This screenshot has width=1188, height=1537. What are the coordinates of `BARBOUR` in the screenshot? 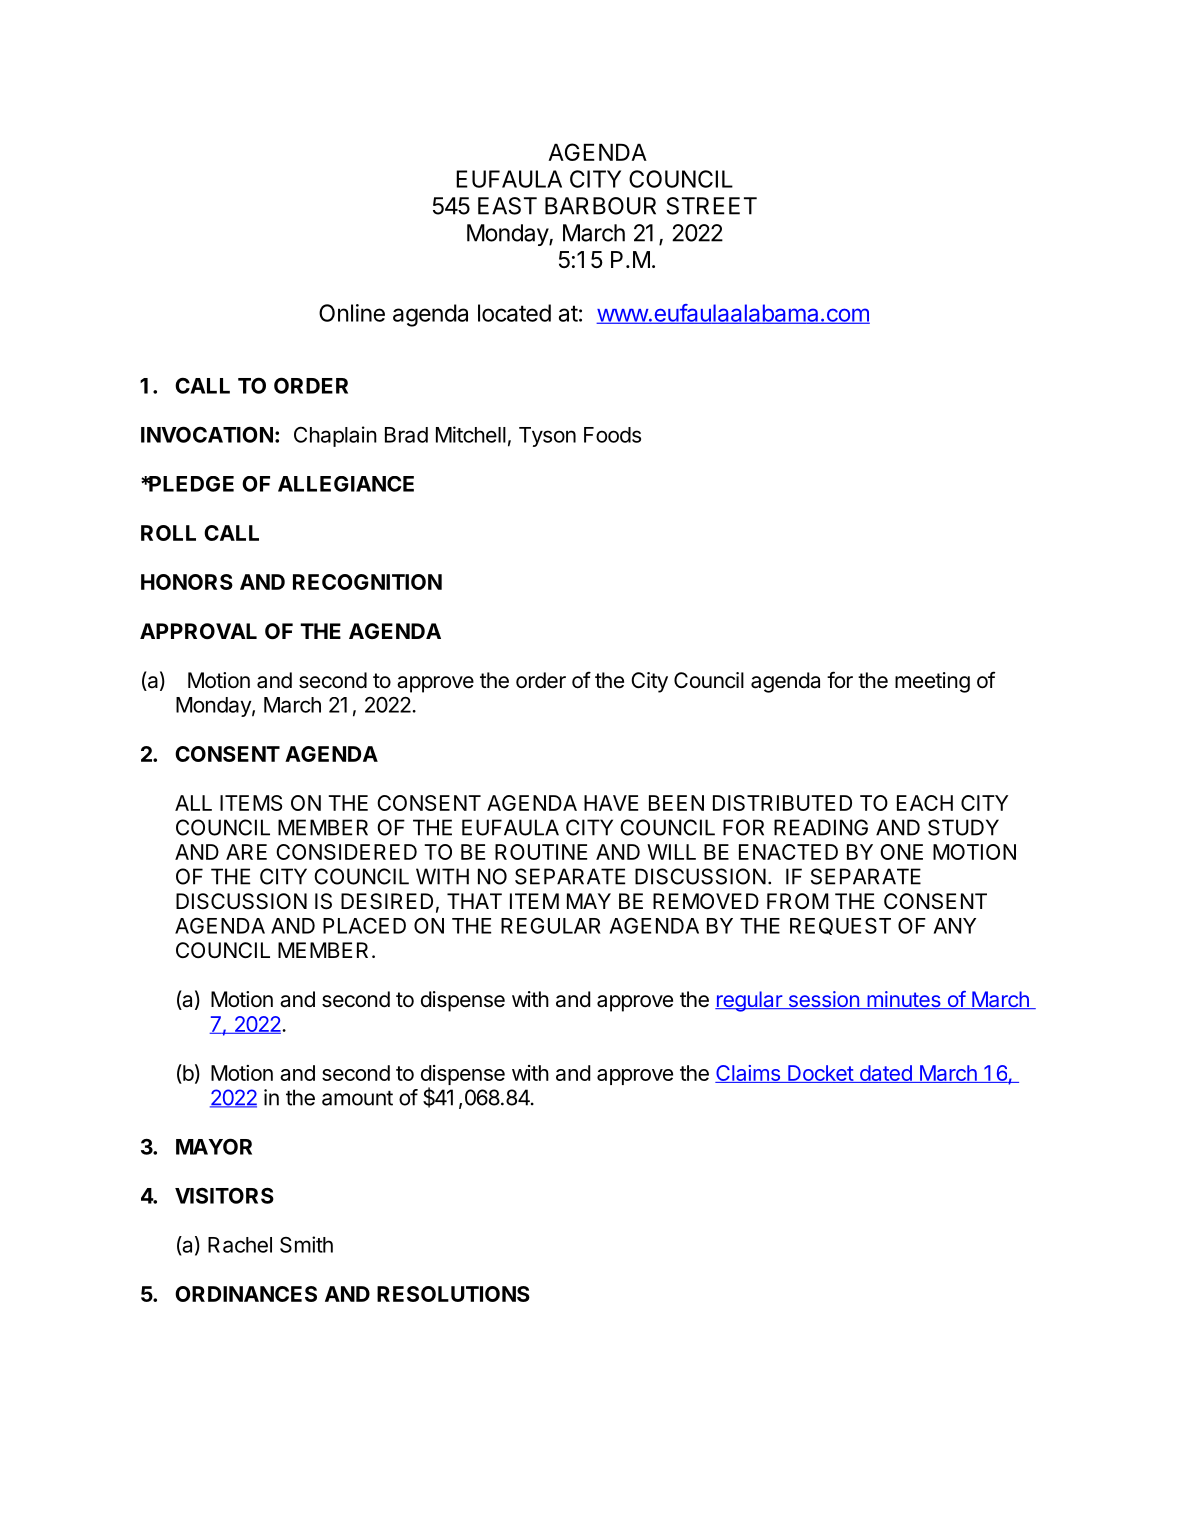 It's located at (600, 206).
